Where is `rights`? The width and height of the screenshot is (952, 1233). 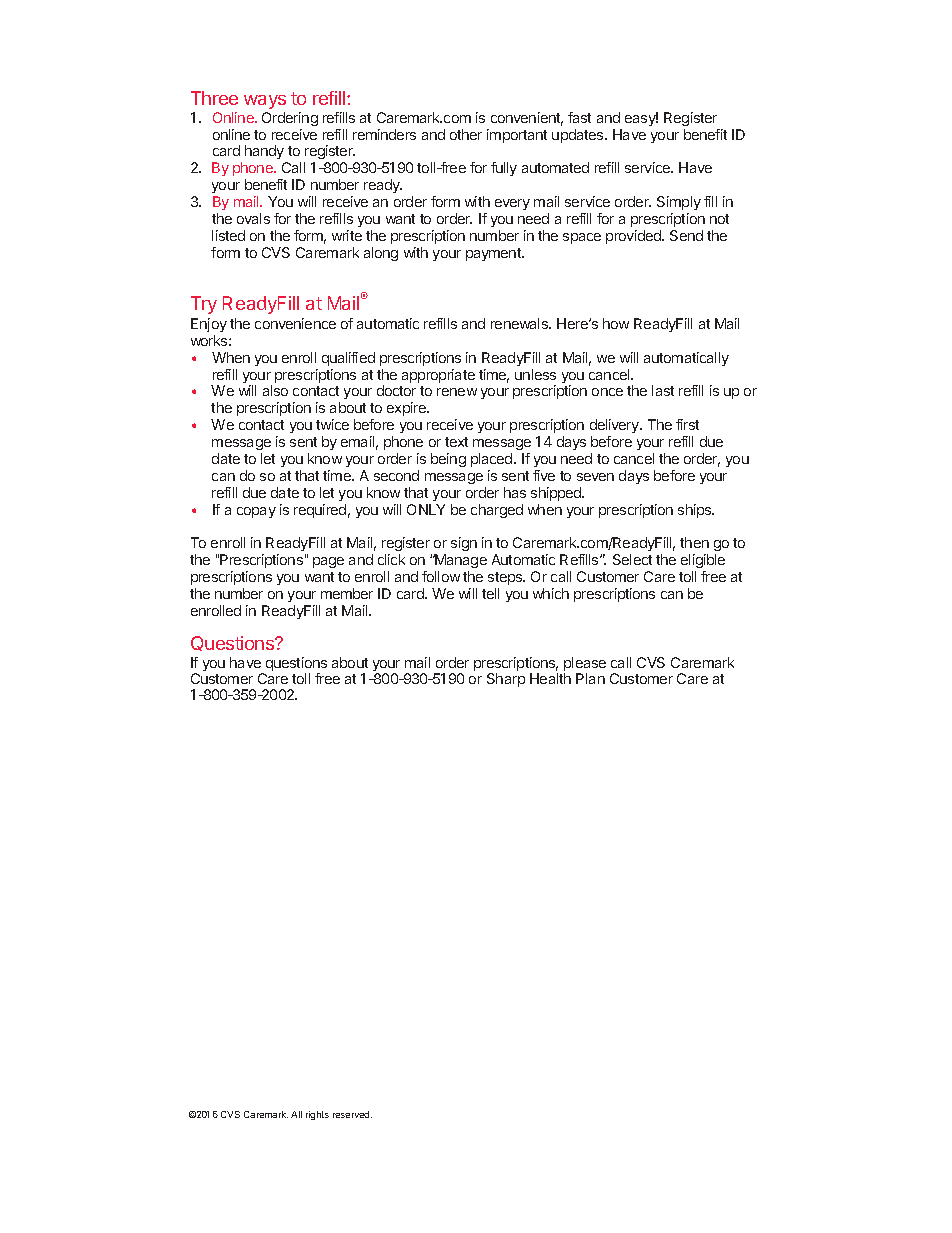
rights is located at coordinates (317, 1115).
